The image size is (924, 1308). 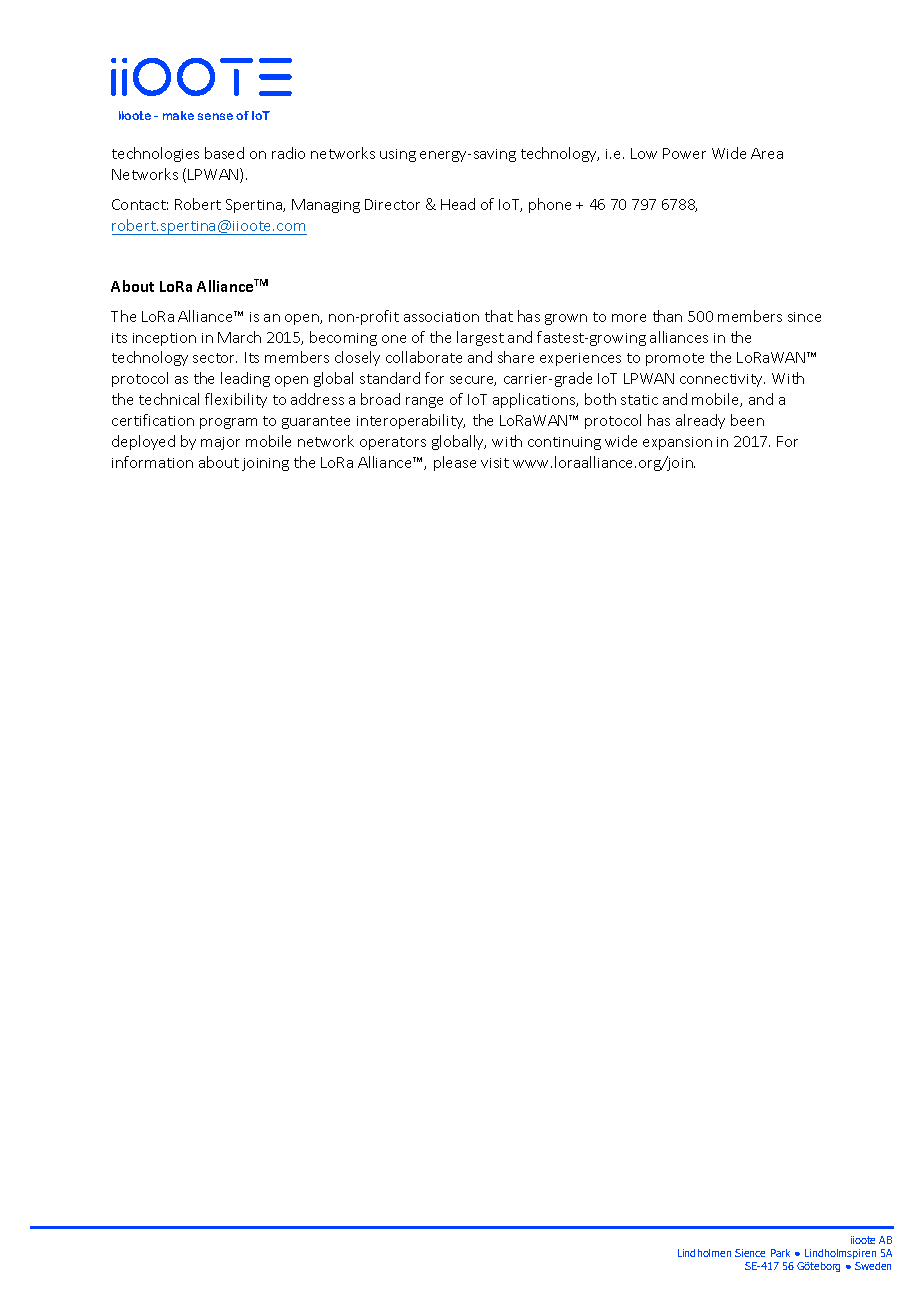 What do you see at coordinates (224, 153) in the screenshot?
I see `based` at bounding box center [224, 153].
